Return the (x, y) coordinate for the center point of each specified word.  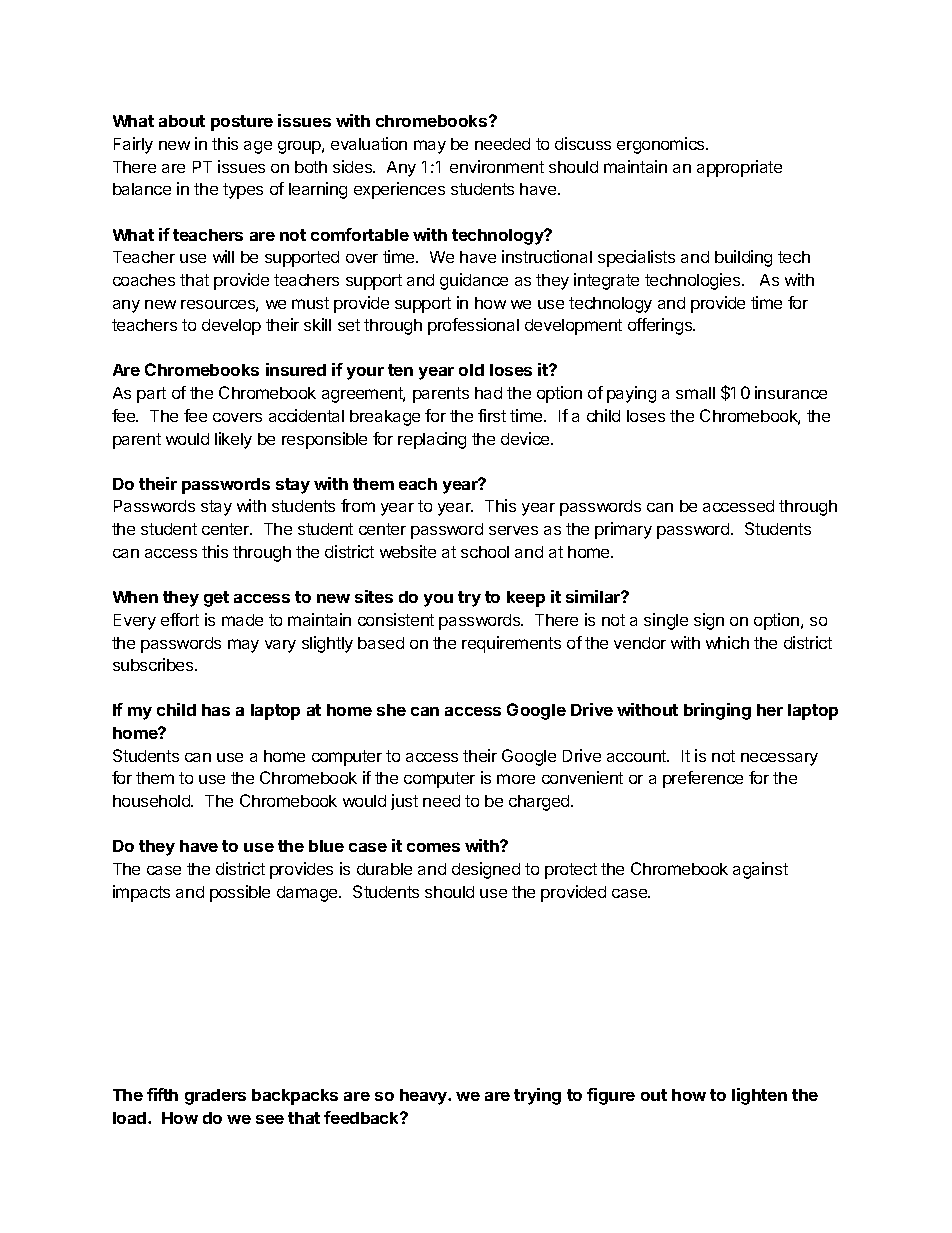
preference (703, 779)
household (152, 801)
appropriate (739, 168)
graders (215, 1097)
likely (233, 440)
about (182, 121)
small (695, 393)
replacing (432, 440)
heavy (424, 1097)
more (516, 779)
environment (497, 166)
